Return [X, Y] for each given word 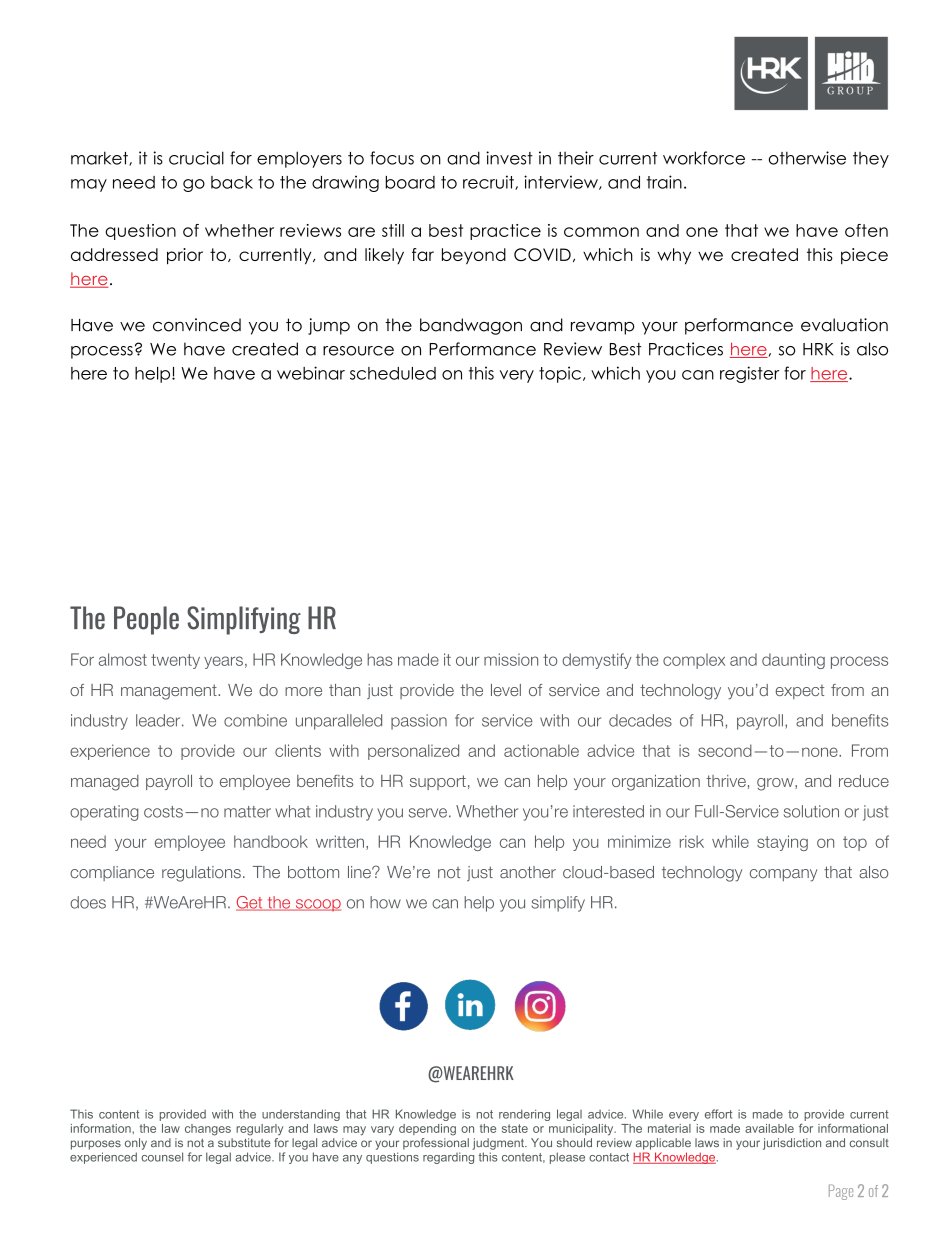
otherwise [807, 158]
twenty [175, 661]
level [506, 690]
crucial [196, 158]
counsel [162, 1157]
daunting [793, 661]
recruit [489, 182]
